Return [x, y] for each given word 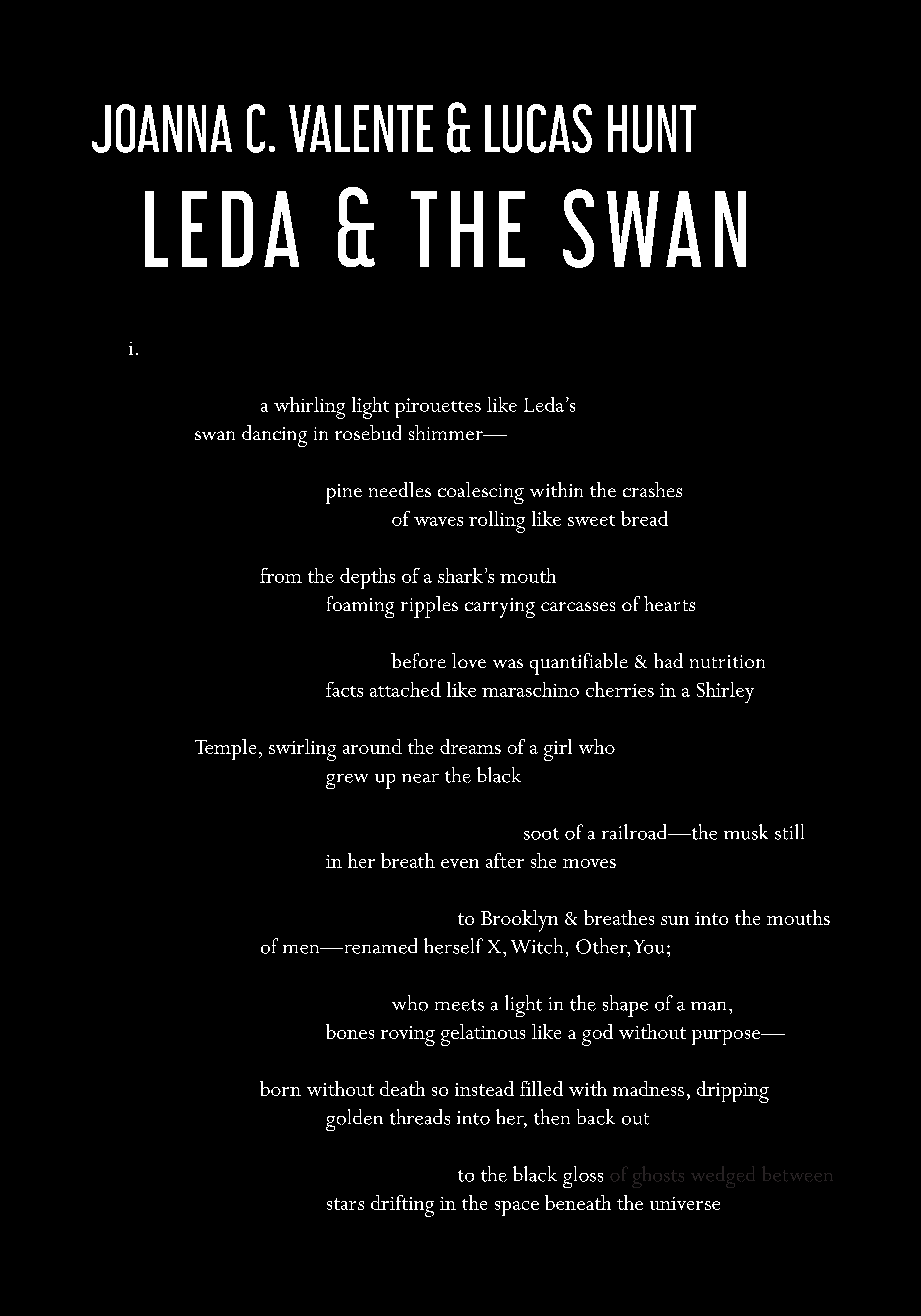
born [280, 1088]
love [469, 660]
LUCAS [538, 128]
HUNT [652, 129]
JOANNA [162, 128]
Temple [225, 749]
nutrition [727, 661]
